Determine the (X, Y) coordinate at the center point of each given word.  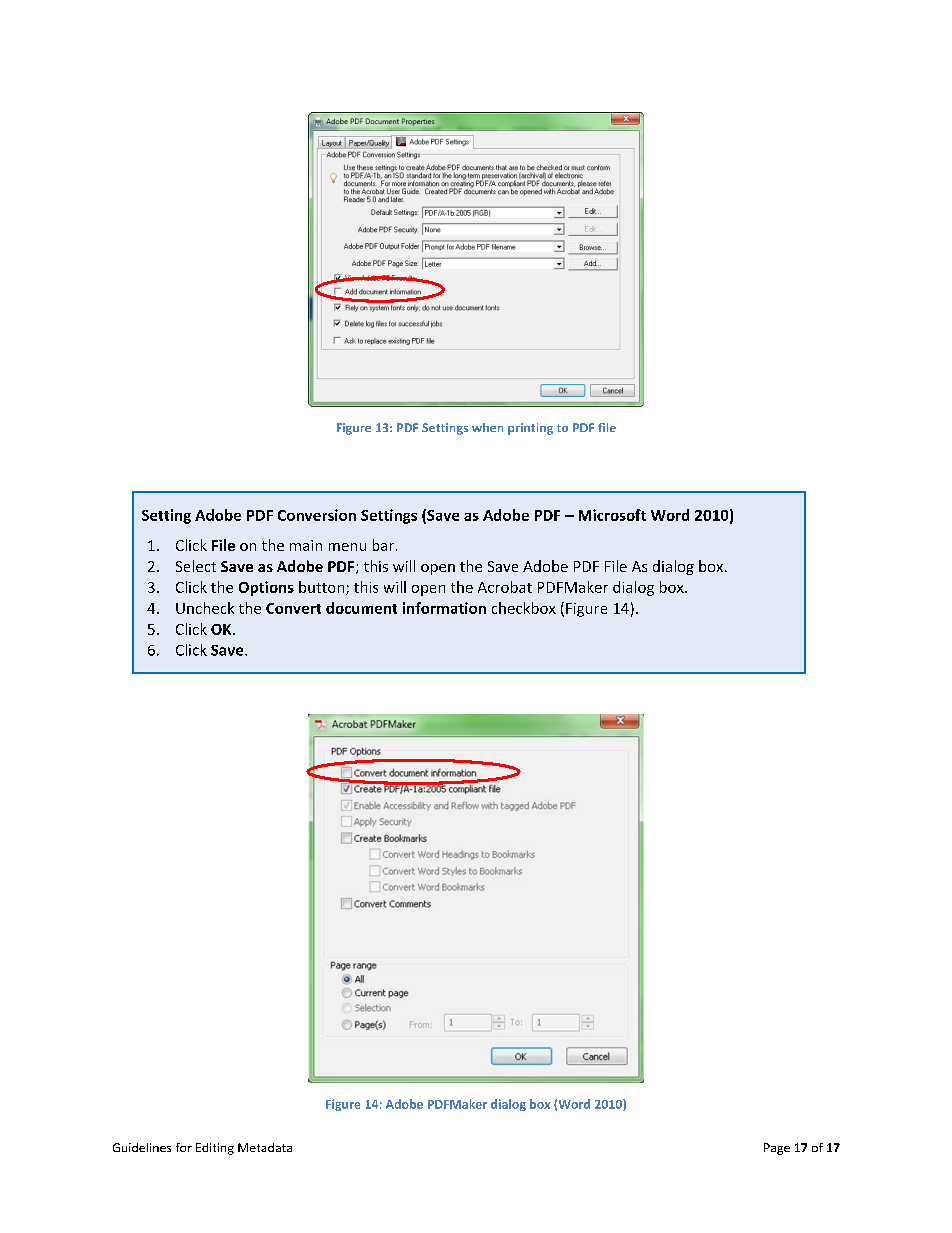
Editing (215, 1149)
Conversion (317, 515)
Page (777, 1149)
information (444, 608)
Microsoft (612, 515)
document (361, 608)
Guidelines (142, 1147)
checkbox (524, 608)
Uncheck (205, 608)
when (487, 427)
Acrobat (505, 587)
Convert (293, 608)
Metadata (265, 1147)
